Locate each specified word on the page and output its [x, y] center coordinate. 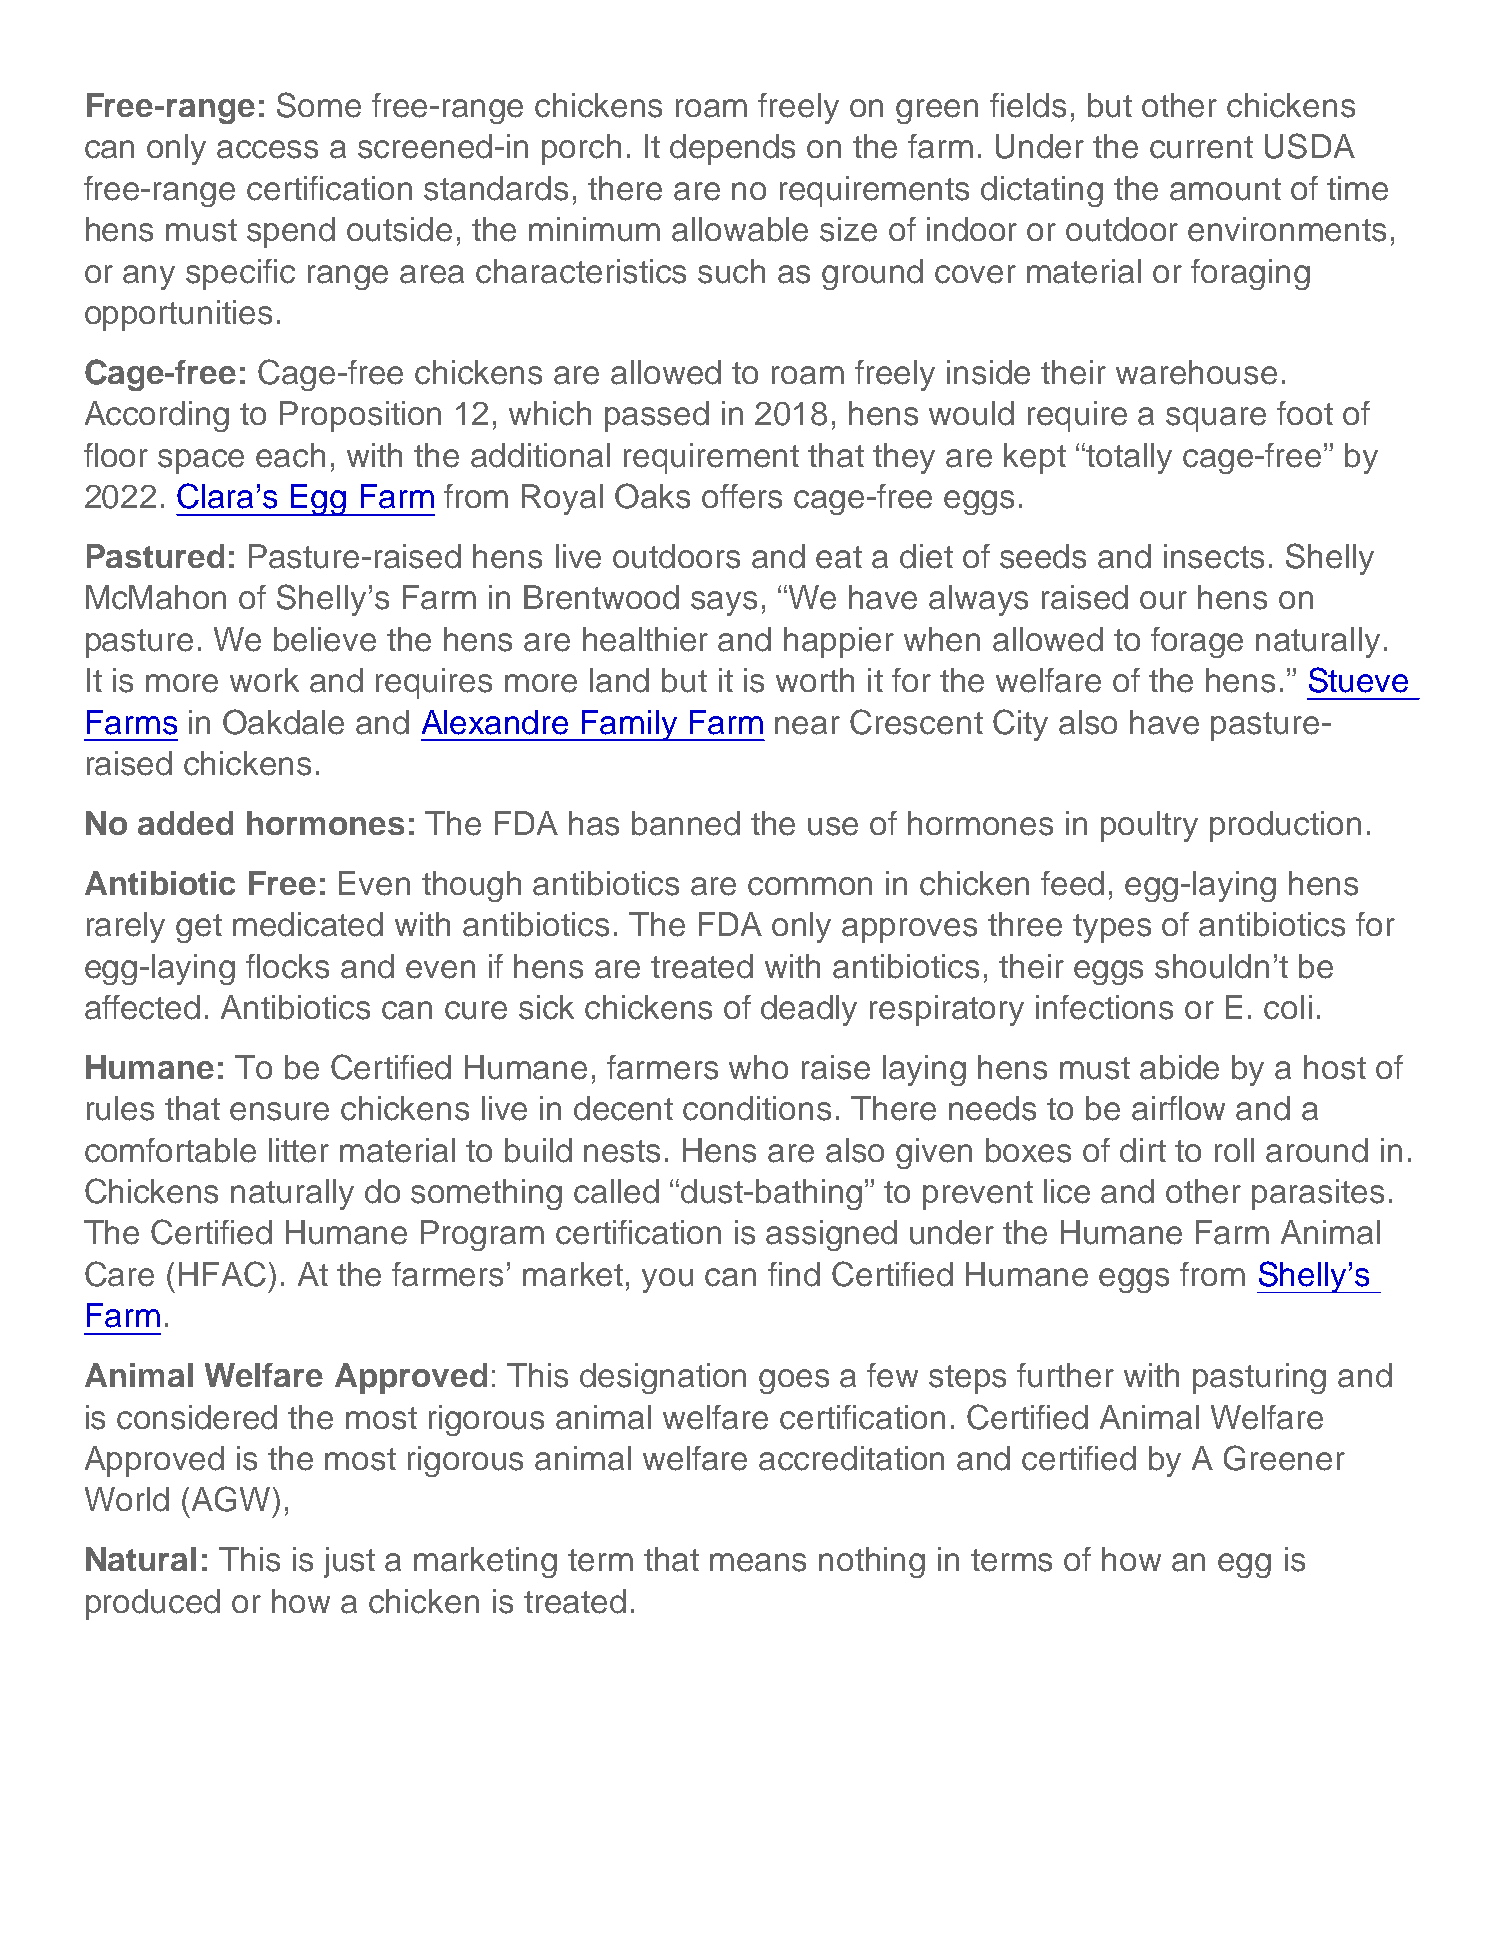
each [290, 455]
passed [657, 416]
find [794, 1274]
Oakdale [283, 722]
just [349, 1562]
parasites [1318, 1194]
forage [1197, 642]
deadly [809, 1010]
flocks [287, 966]
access [267, 149]
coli [1288, 1007]
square [1216, 419]
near [807, 725]
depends [732, 149]
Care [119, 1274]
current [1201, 147]
